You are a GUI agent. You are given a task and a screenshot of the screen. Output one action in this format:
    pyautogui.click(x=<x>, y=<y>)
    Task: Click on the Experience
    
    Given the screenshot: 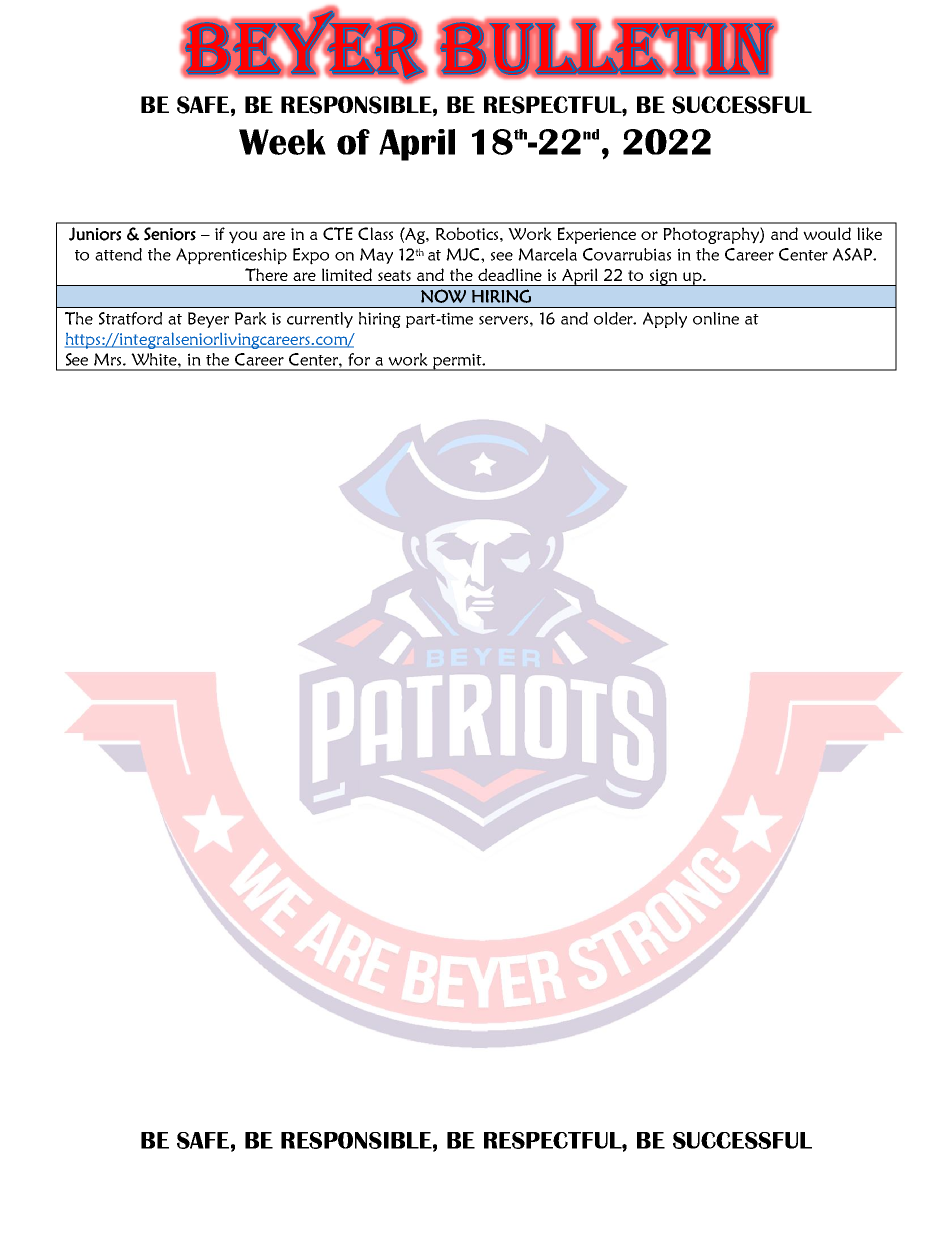 What is the action you would take?
    pyautogui.click(x=597, y=235)
